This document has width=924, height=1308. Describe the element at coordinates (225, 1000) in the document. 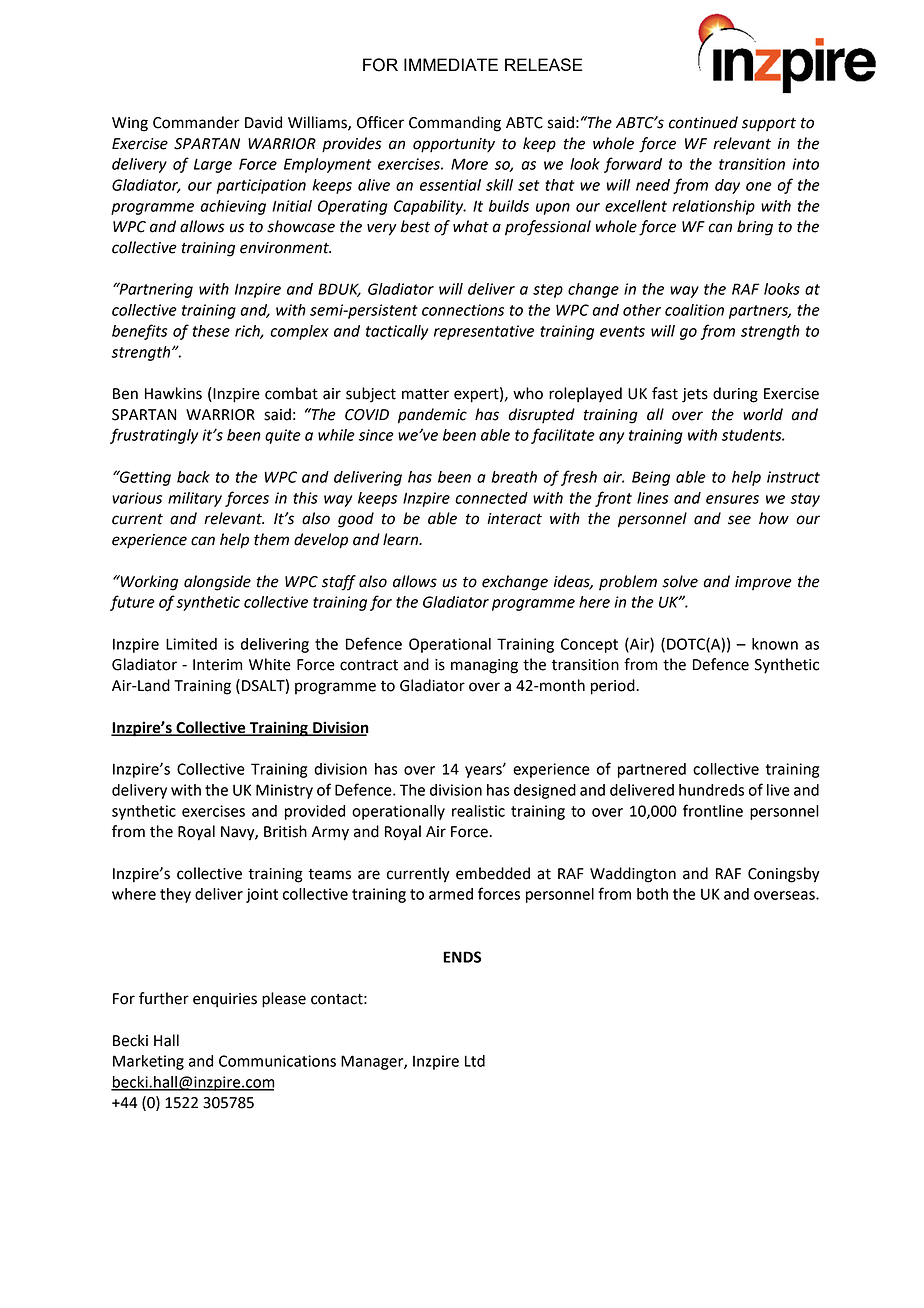

I see `enquiries` at that location.
